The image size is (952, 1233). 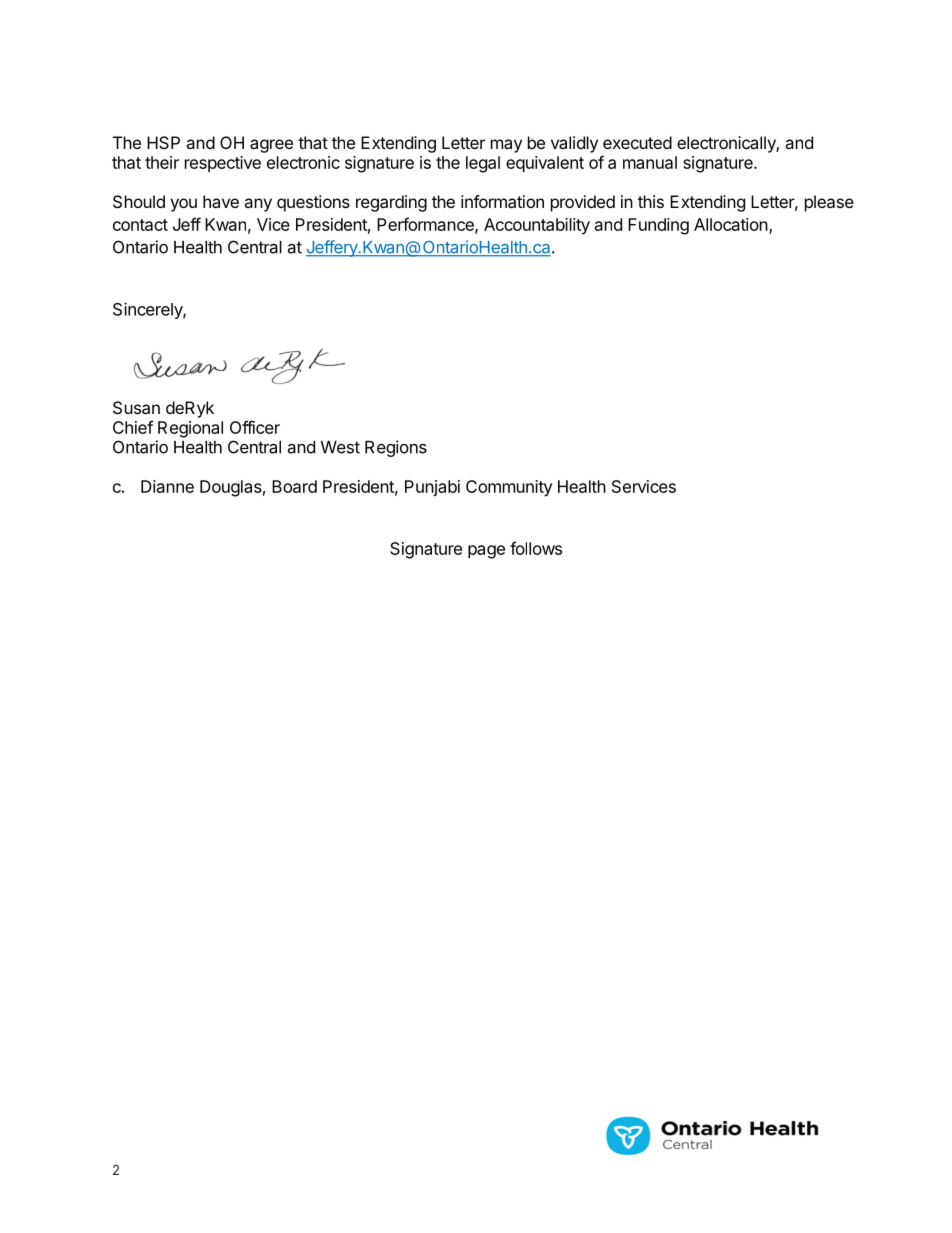 I want to click on manual, so click(x=650, y=162).
